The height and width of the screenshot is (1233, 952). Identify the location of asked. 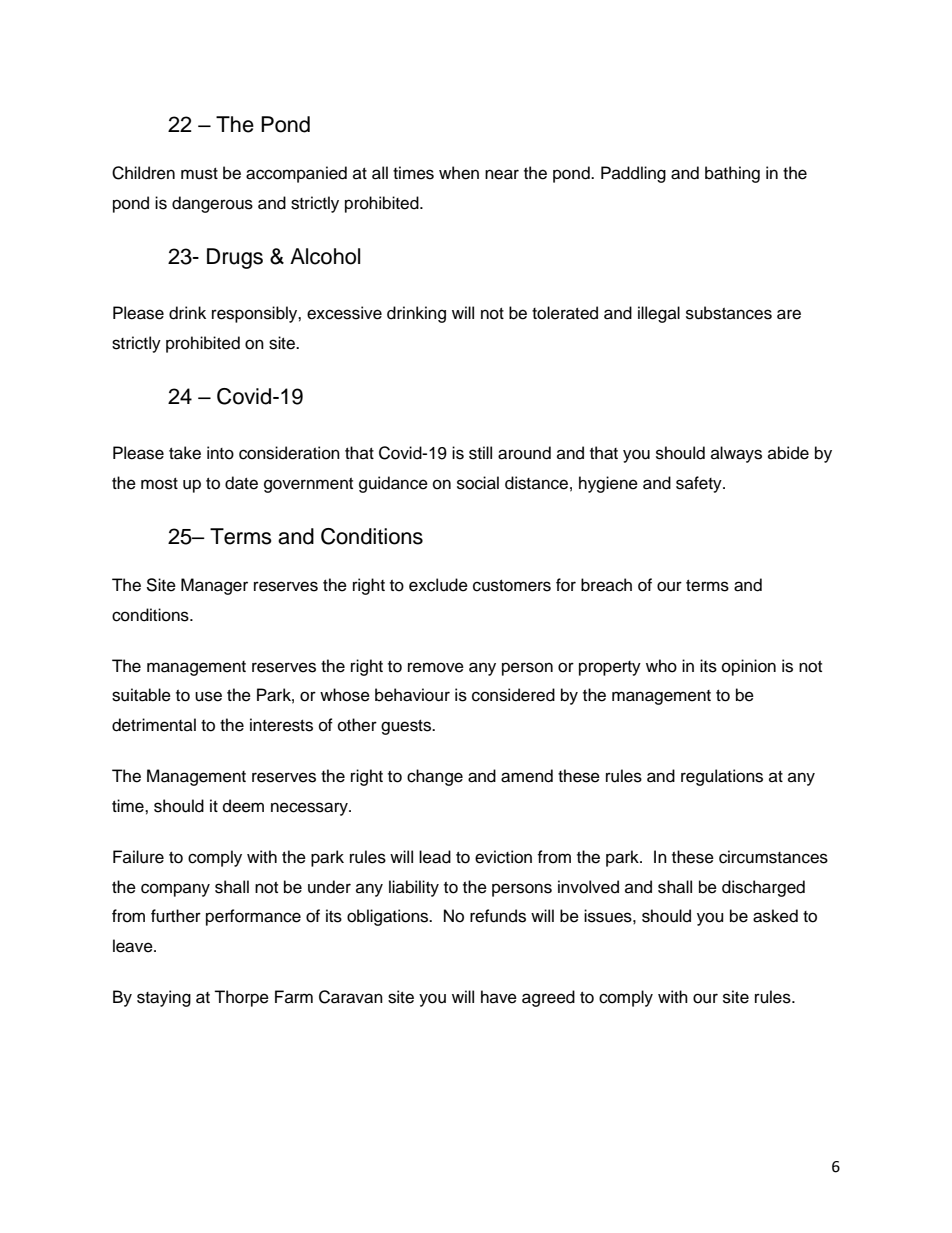
(775, 916).
